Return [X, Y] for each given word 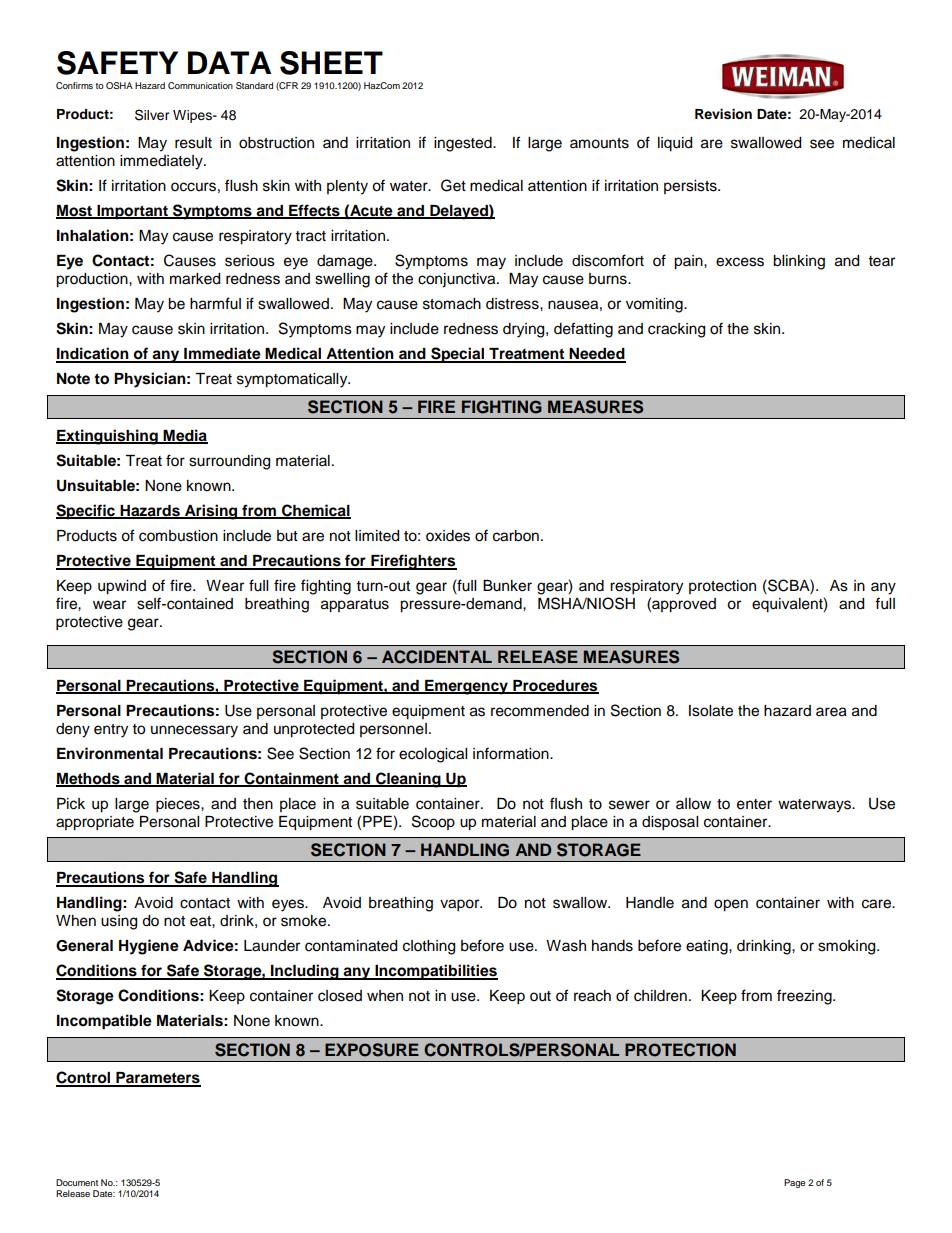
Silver [152, 115]
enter [754, 804]
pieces [179, 805]
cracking [676, 330]
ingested [464, 144]
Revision [723, 114]
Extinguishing [108, 437]
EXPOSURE [372, 1050]
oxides [448, 536]
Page [794, 1183]
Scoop [433, 822]
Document [77, 1182]
